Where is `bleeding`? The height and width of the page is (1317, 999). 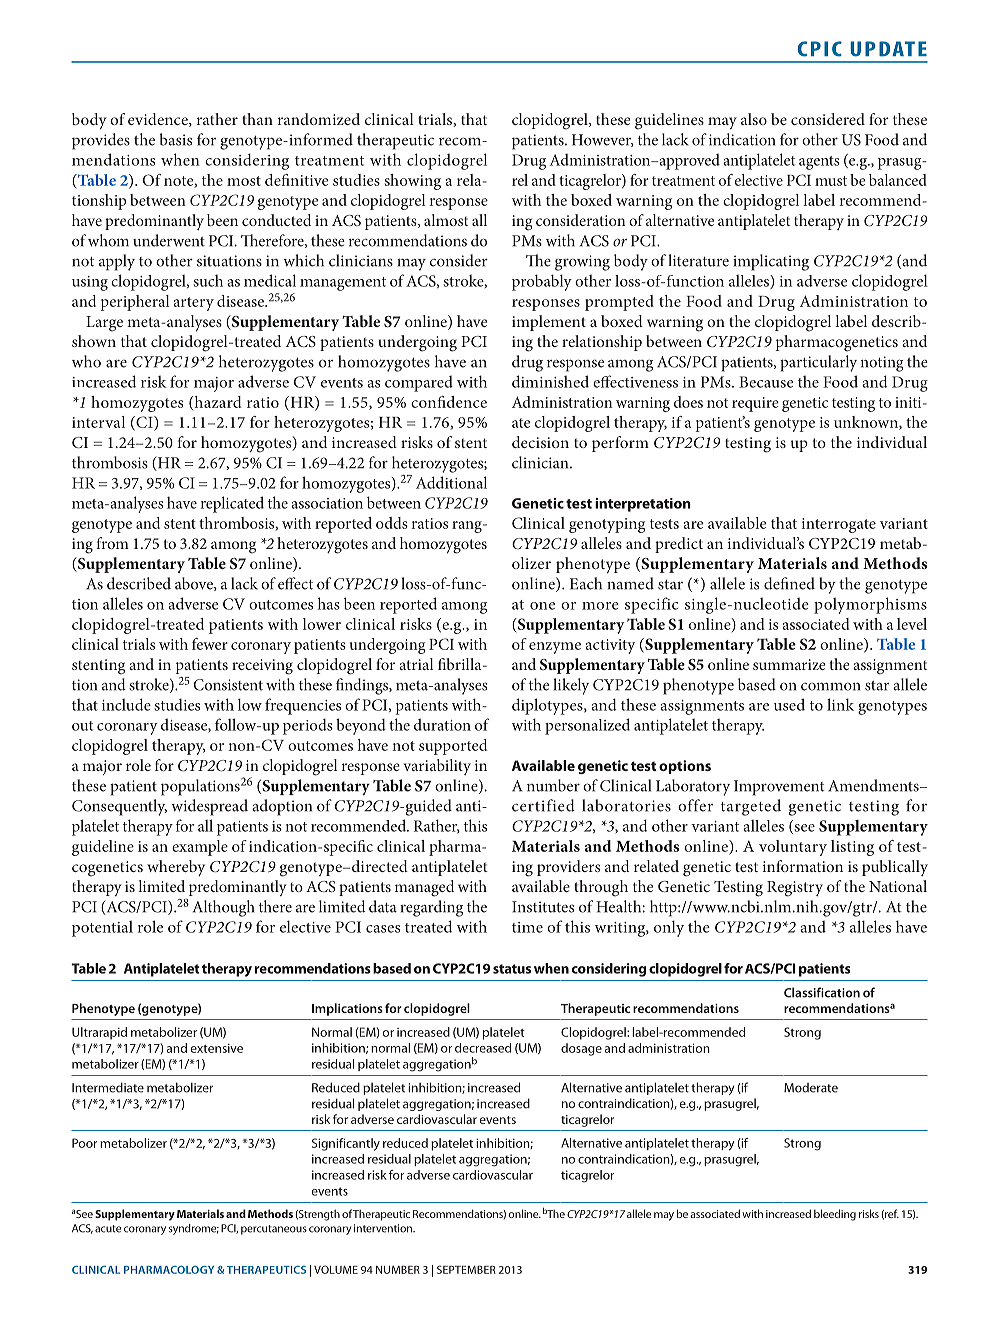 bleeding is located at coordinates (835, 1215).
